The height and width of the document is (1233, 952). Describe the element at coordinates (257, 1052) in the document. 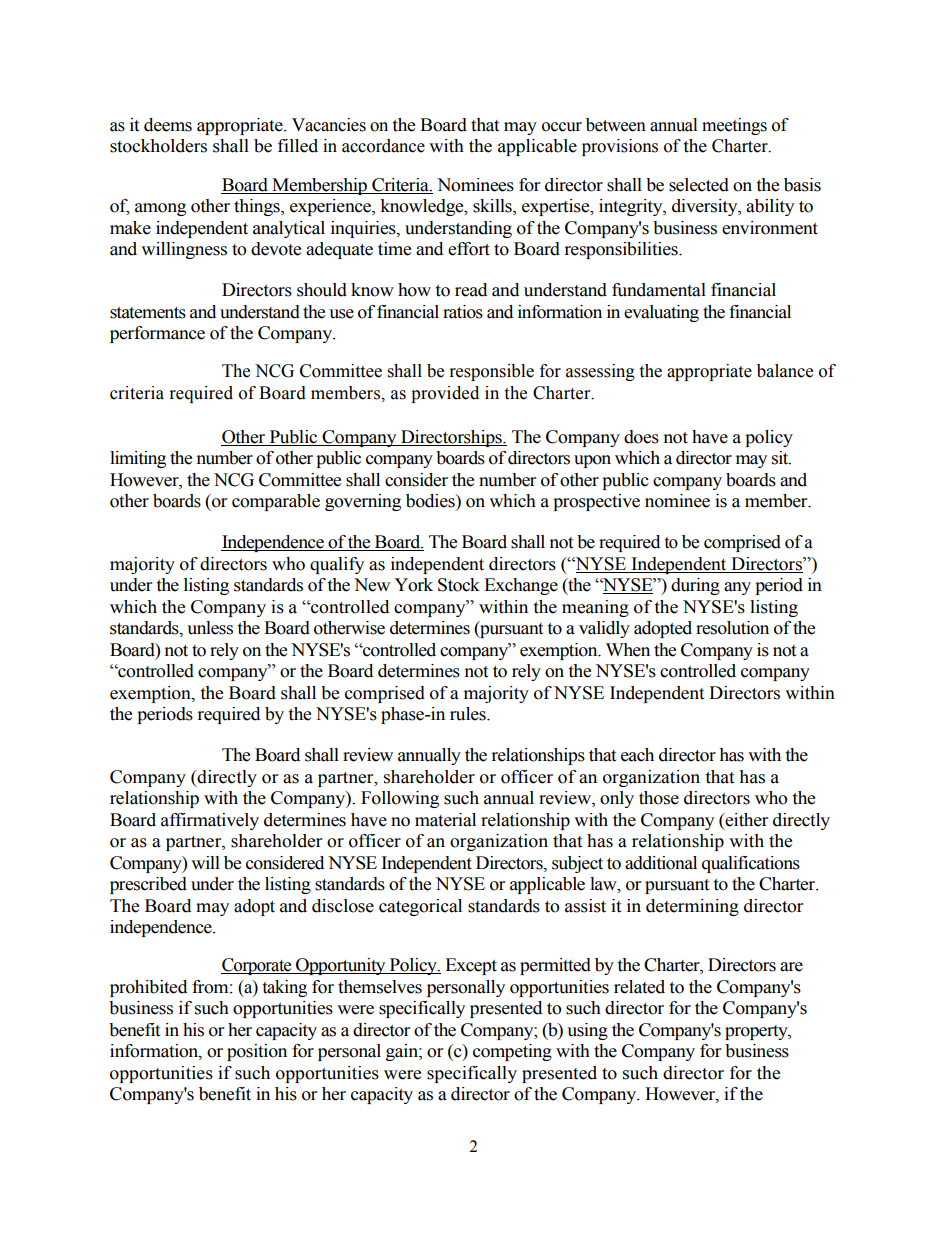

I see `position` at that location.
